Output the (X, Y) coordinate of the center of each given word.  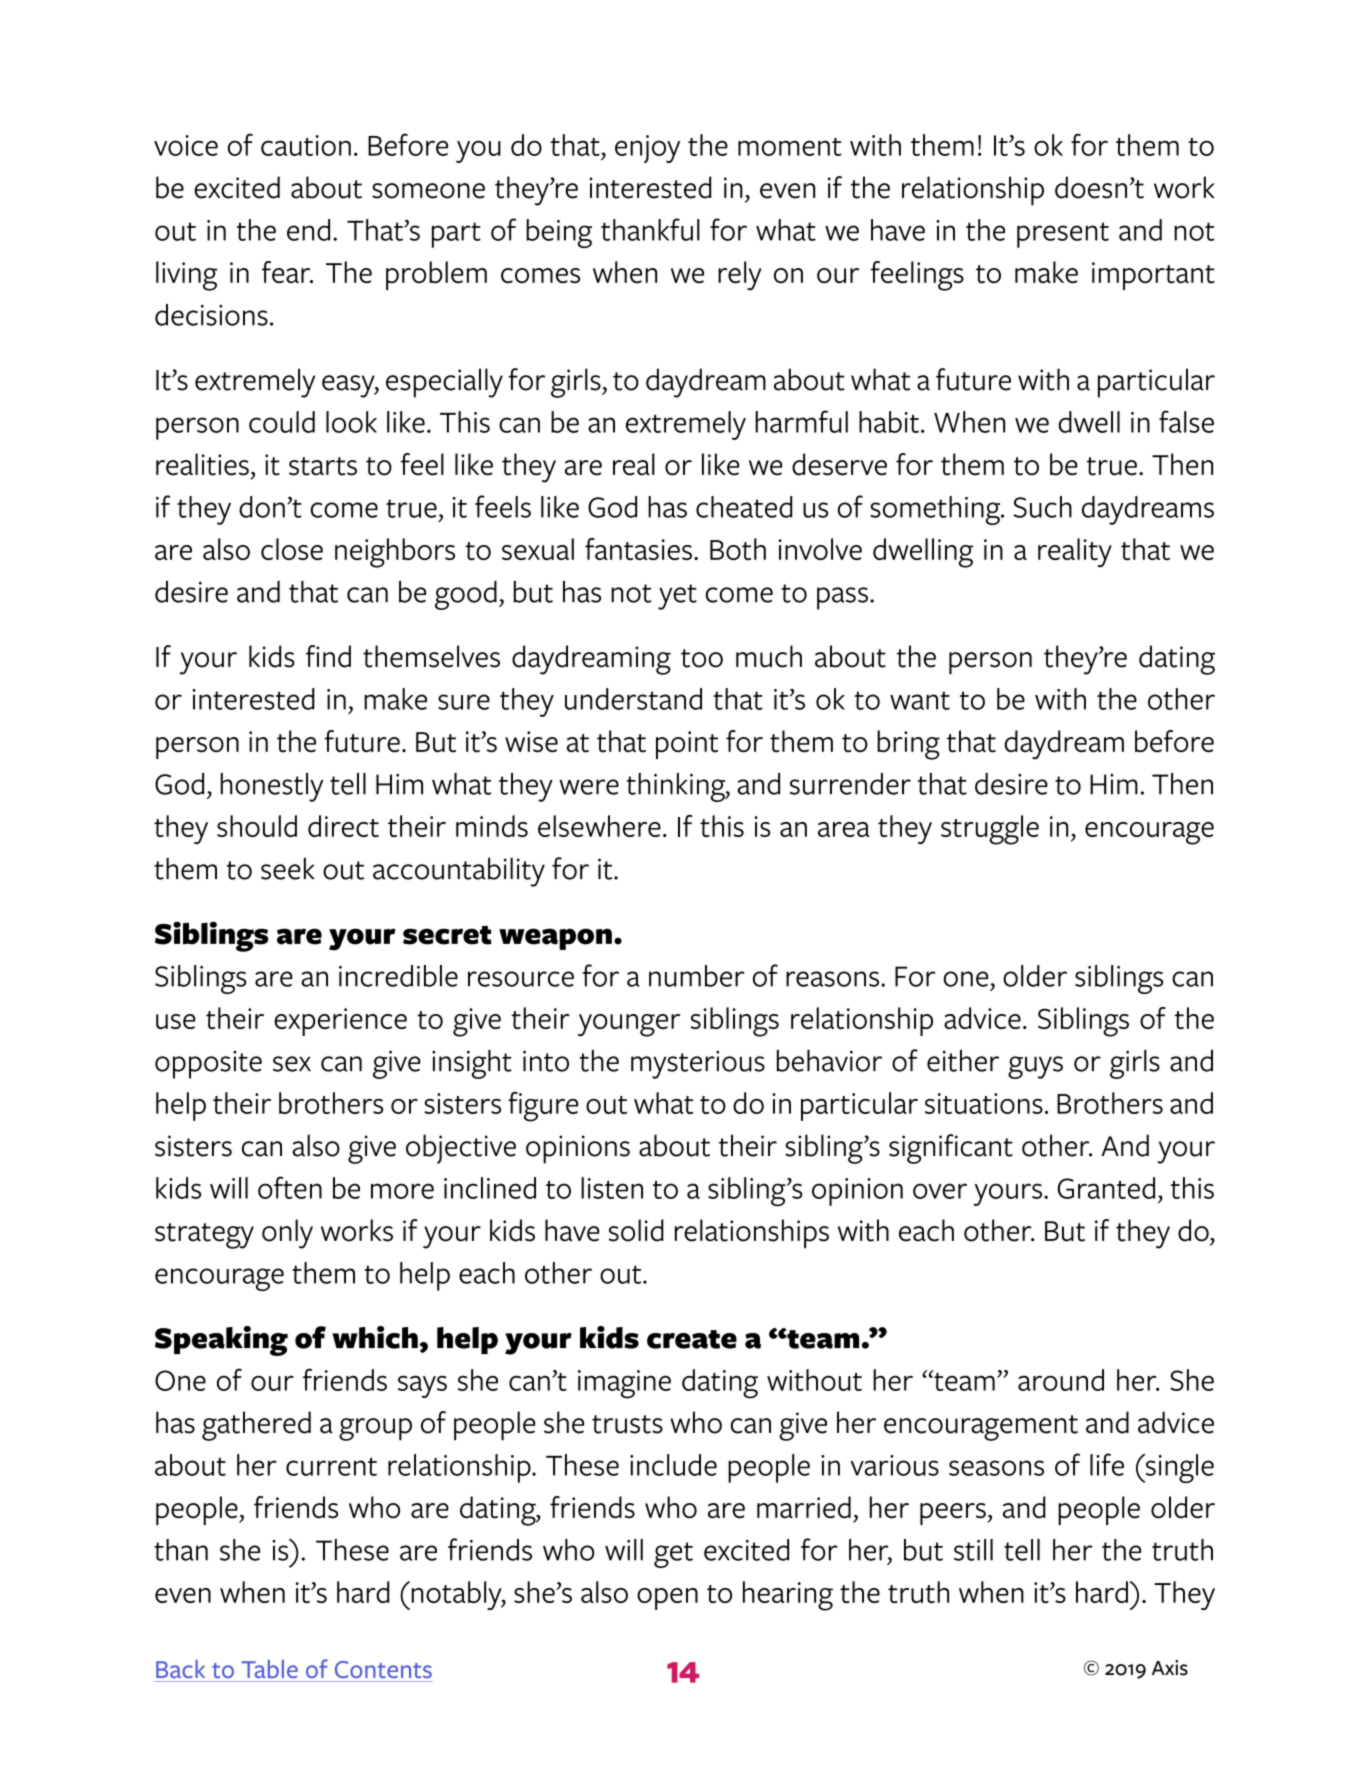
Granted (1106, 1188)
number (697, 976)
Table (270, 1669)
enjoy (647, 149)
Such (1042, 507)
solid (636, 1230)
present (1063, 235)
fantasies (638, 549)
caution (306, 145)
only (287, 1234)
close (292, 549)
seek (288, 868)
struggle (990, 830)
